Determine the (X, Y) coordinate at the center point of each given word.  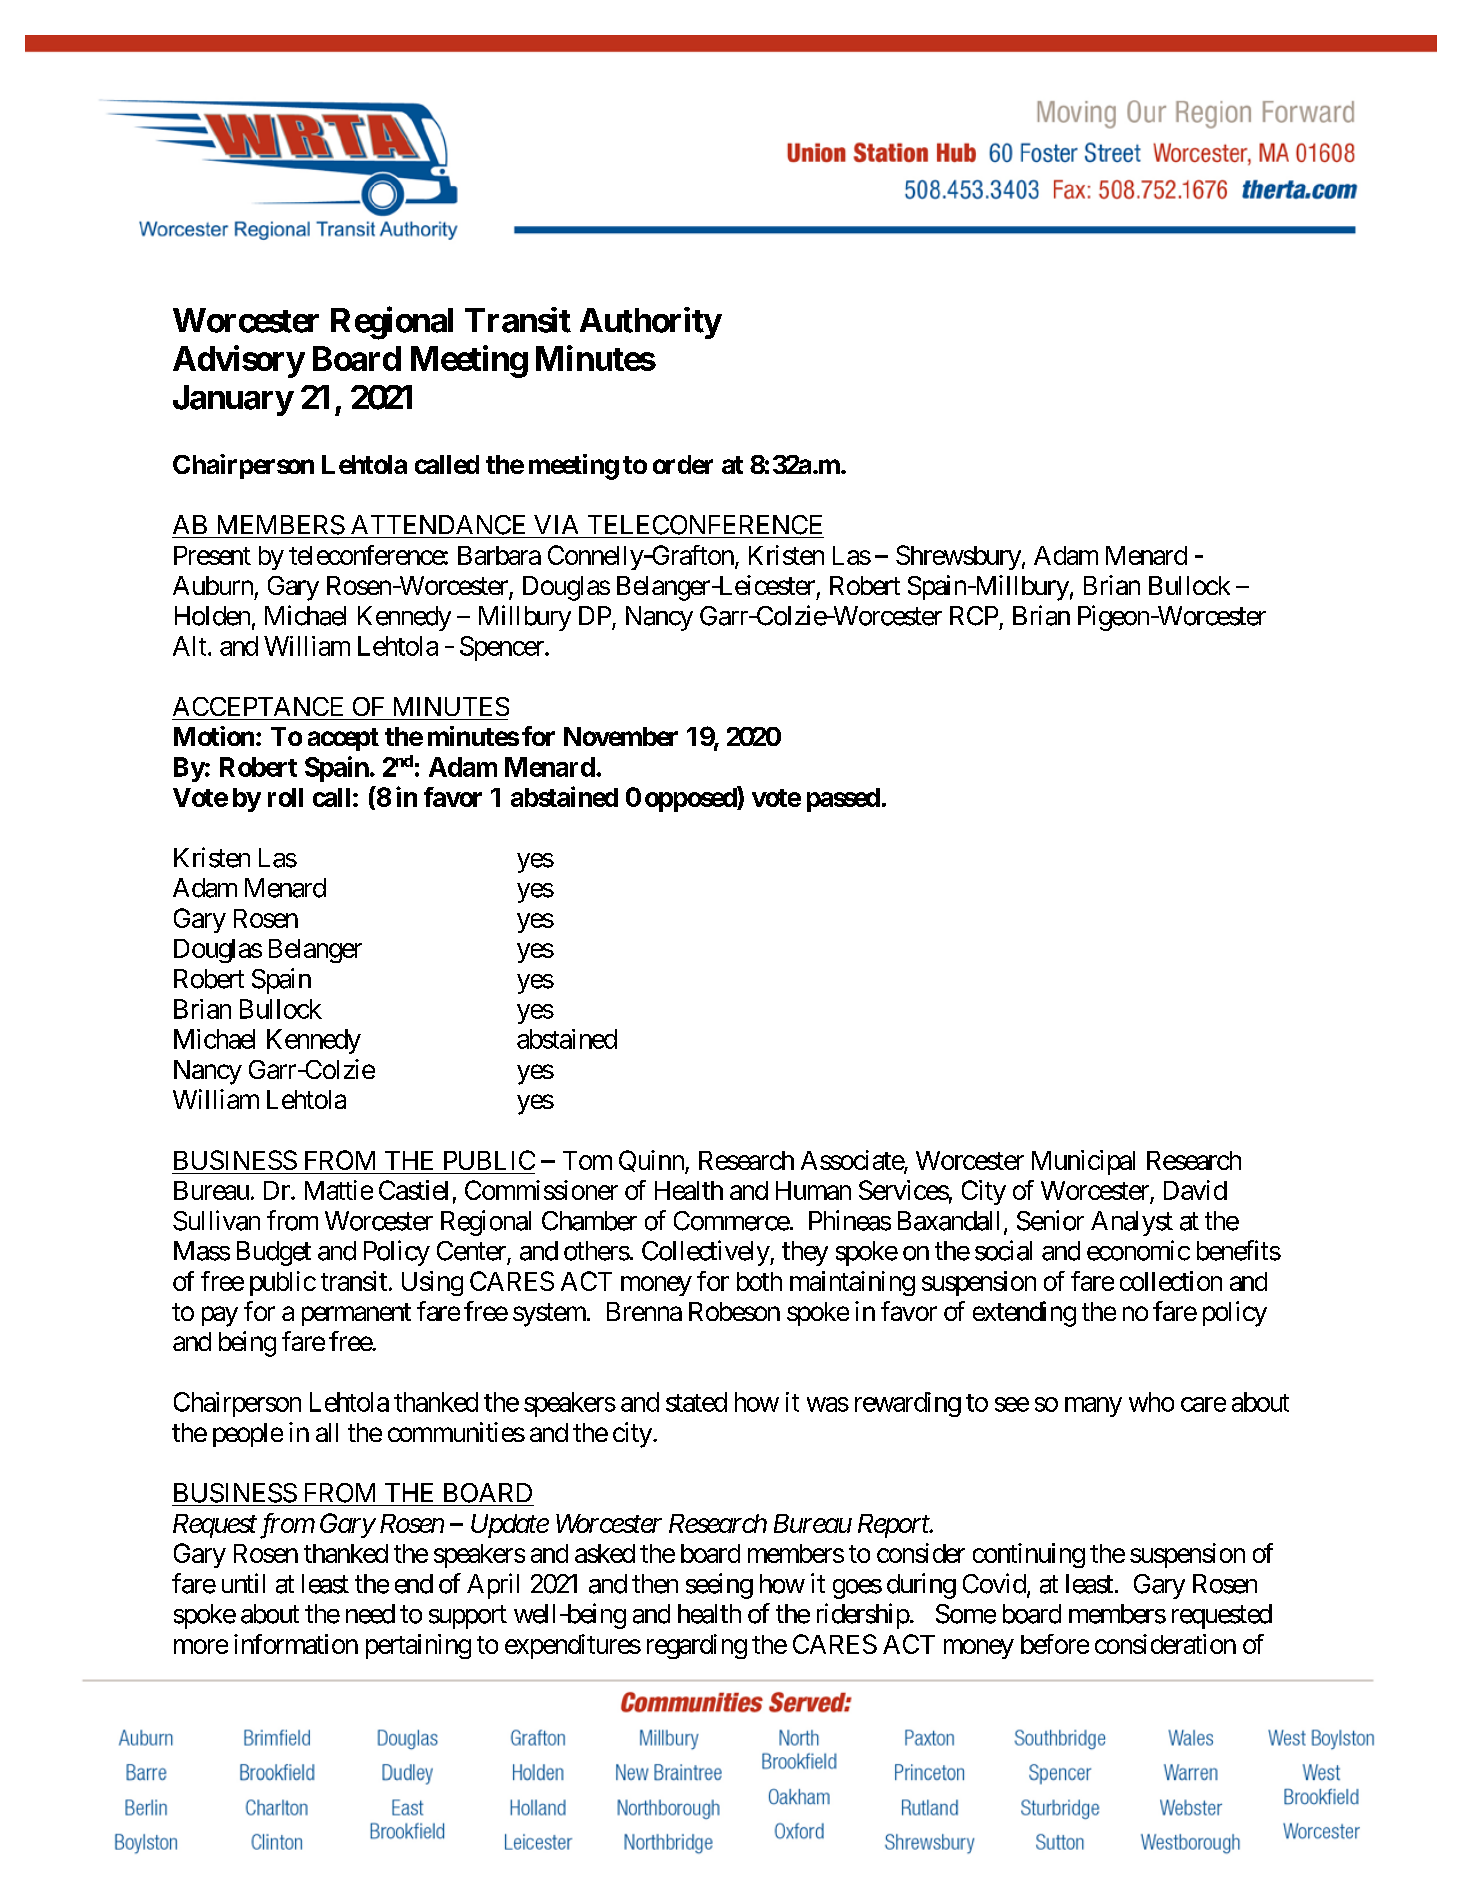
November (621, 736)
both (759, 1281)
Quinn (652, 1162)
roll (285, 797)
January (233, 400)
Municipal (1083, 1162)
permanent (356, 1314)
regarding (697, 1646)
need (370, 1614)
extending (1024, 1314)
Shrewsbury (958, 557)
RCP (974, 616)
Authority (650, 323)
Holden (212, 616)
